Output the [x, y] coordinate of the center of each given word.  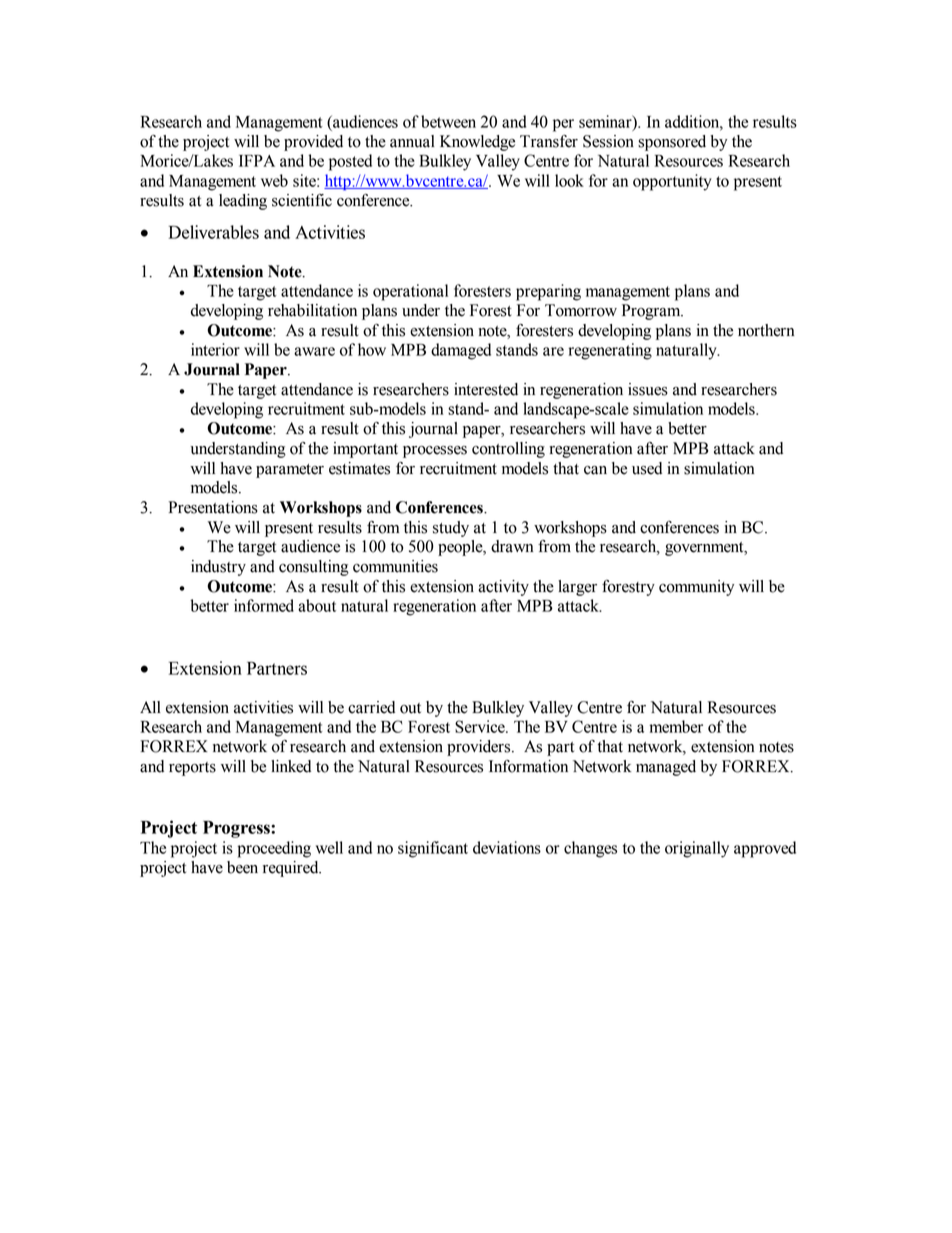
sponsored [672, 143]
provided [313, 143]
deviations [507, 847]
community [696, 588]
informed [264, 605]
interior [215, 349]
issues [648, 389]
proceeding [274, 849]
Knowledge [477, 143]
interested [486, 389]
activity [503, 588]
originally [697, 849]
